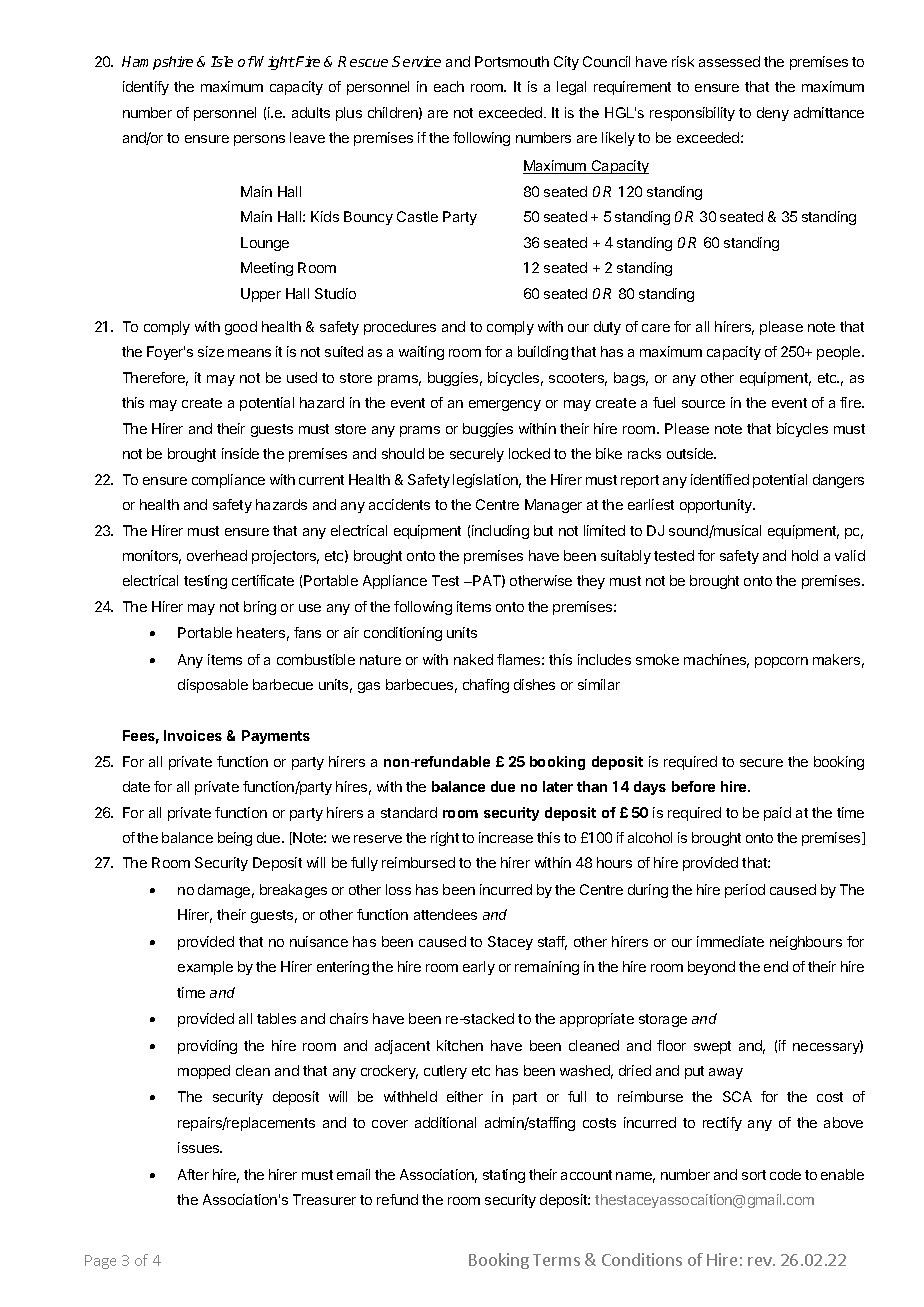  I want to click on deny, so click(773, 114).
